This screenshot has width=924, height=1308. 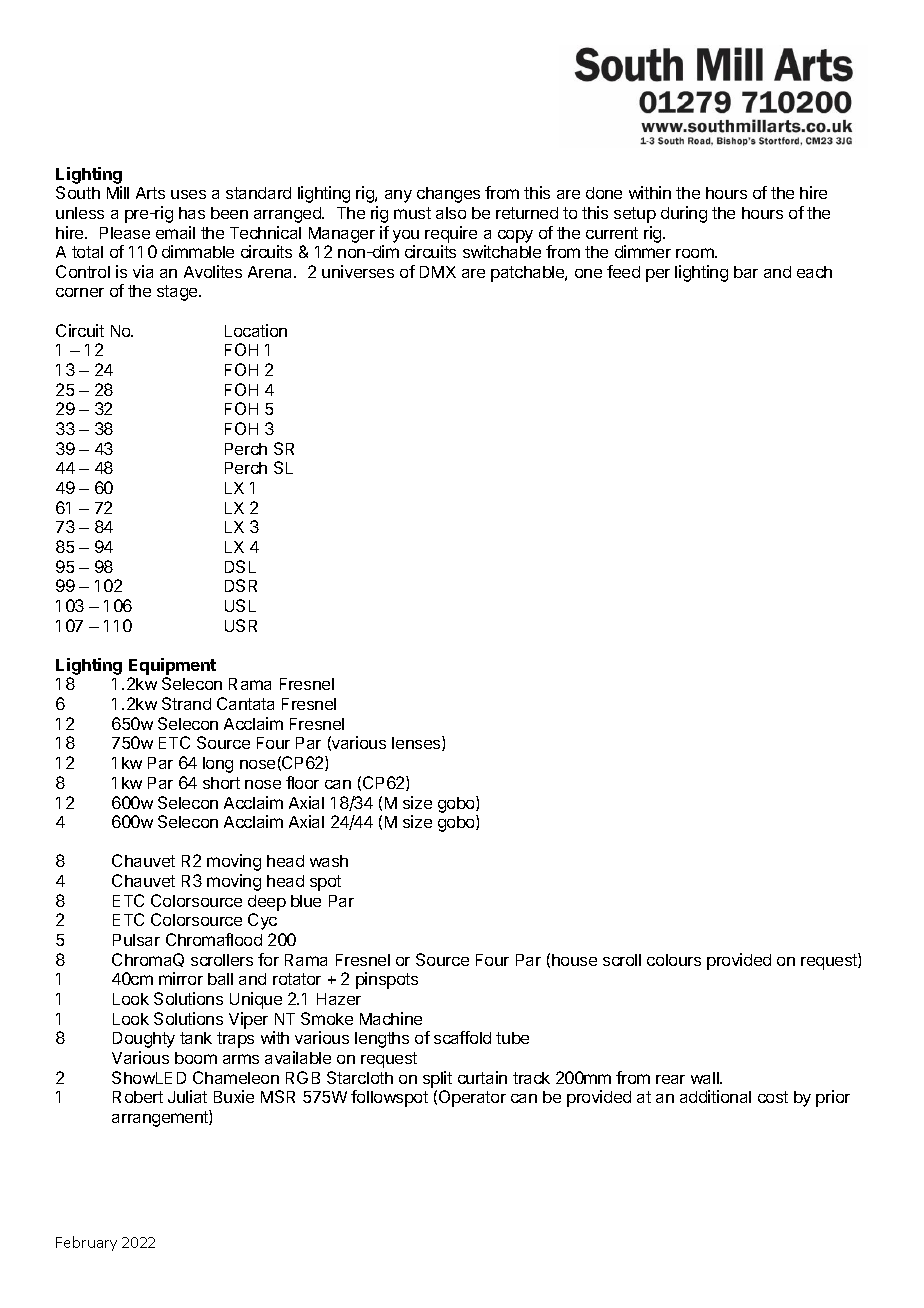 What do you see at coordinates (674, 960) in the screenshot?
I see `colours` at bounding box center [674, 960].
